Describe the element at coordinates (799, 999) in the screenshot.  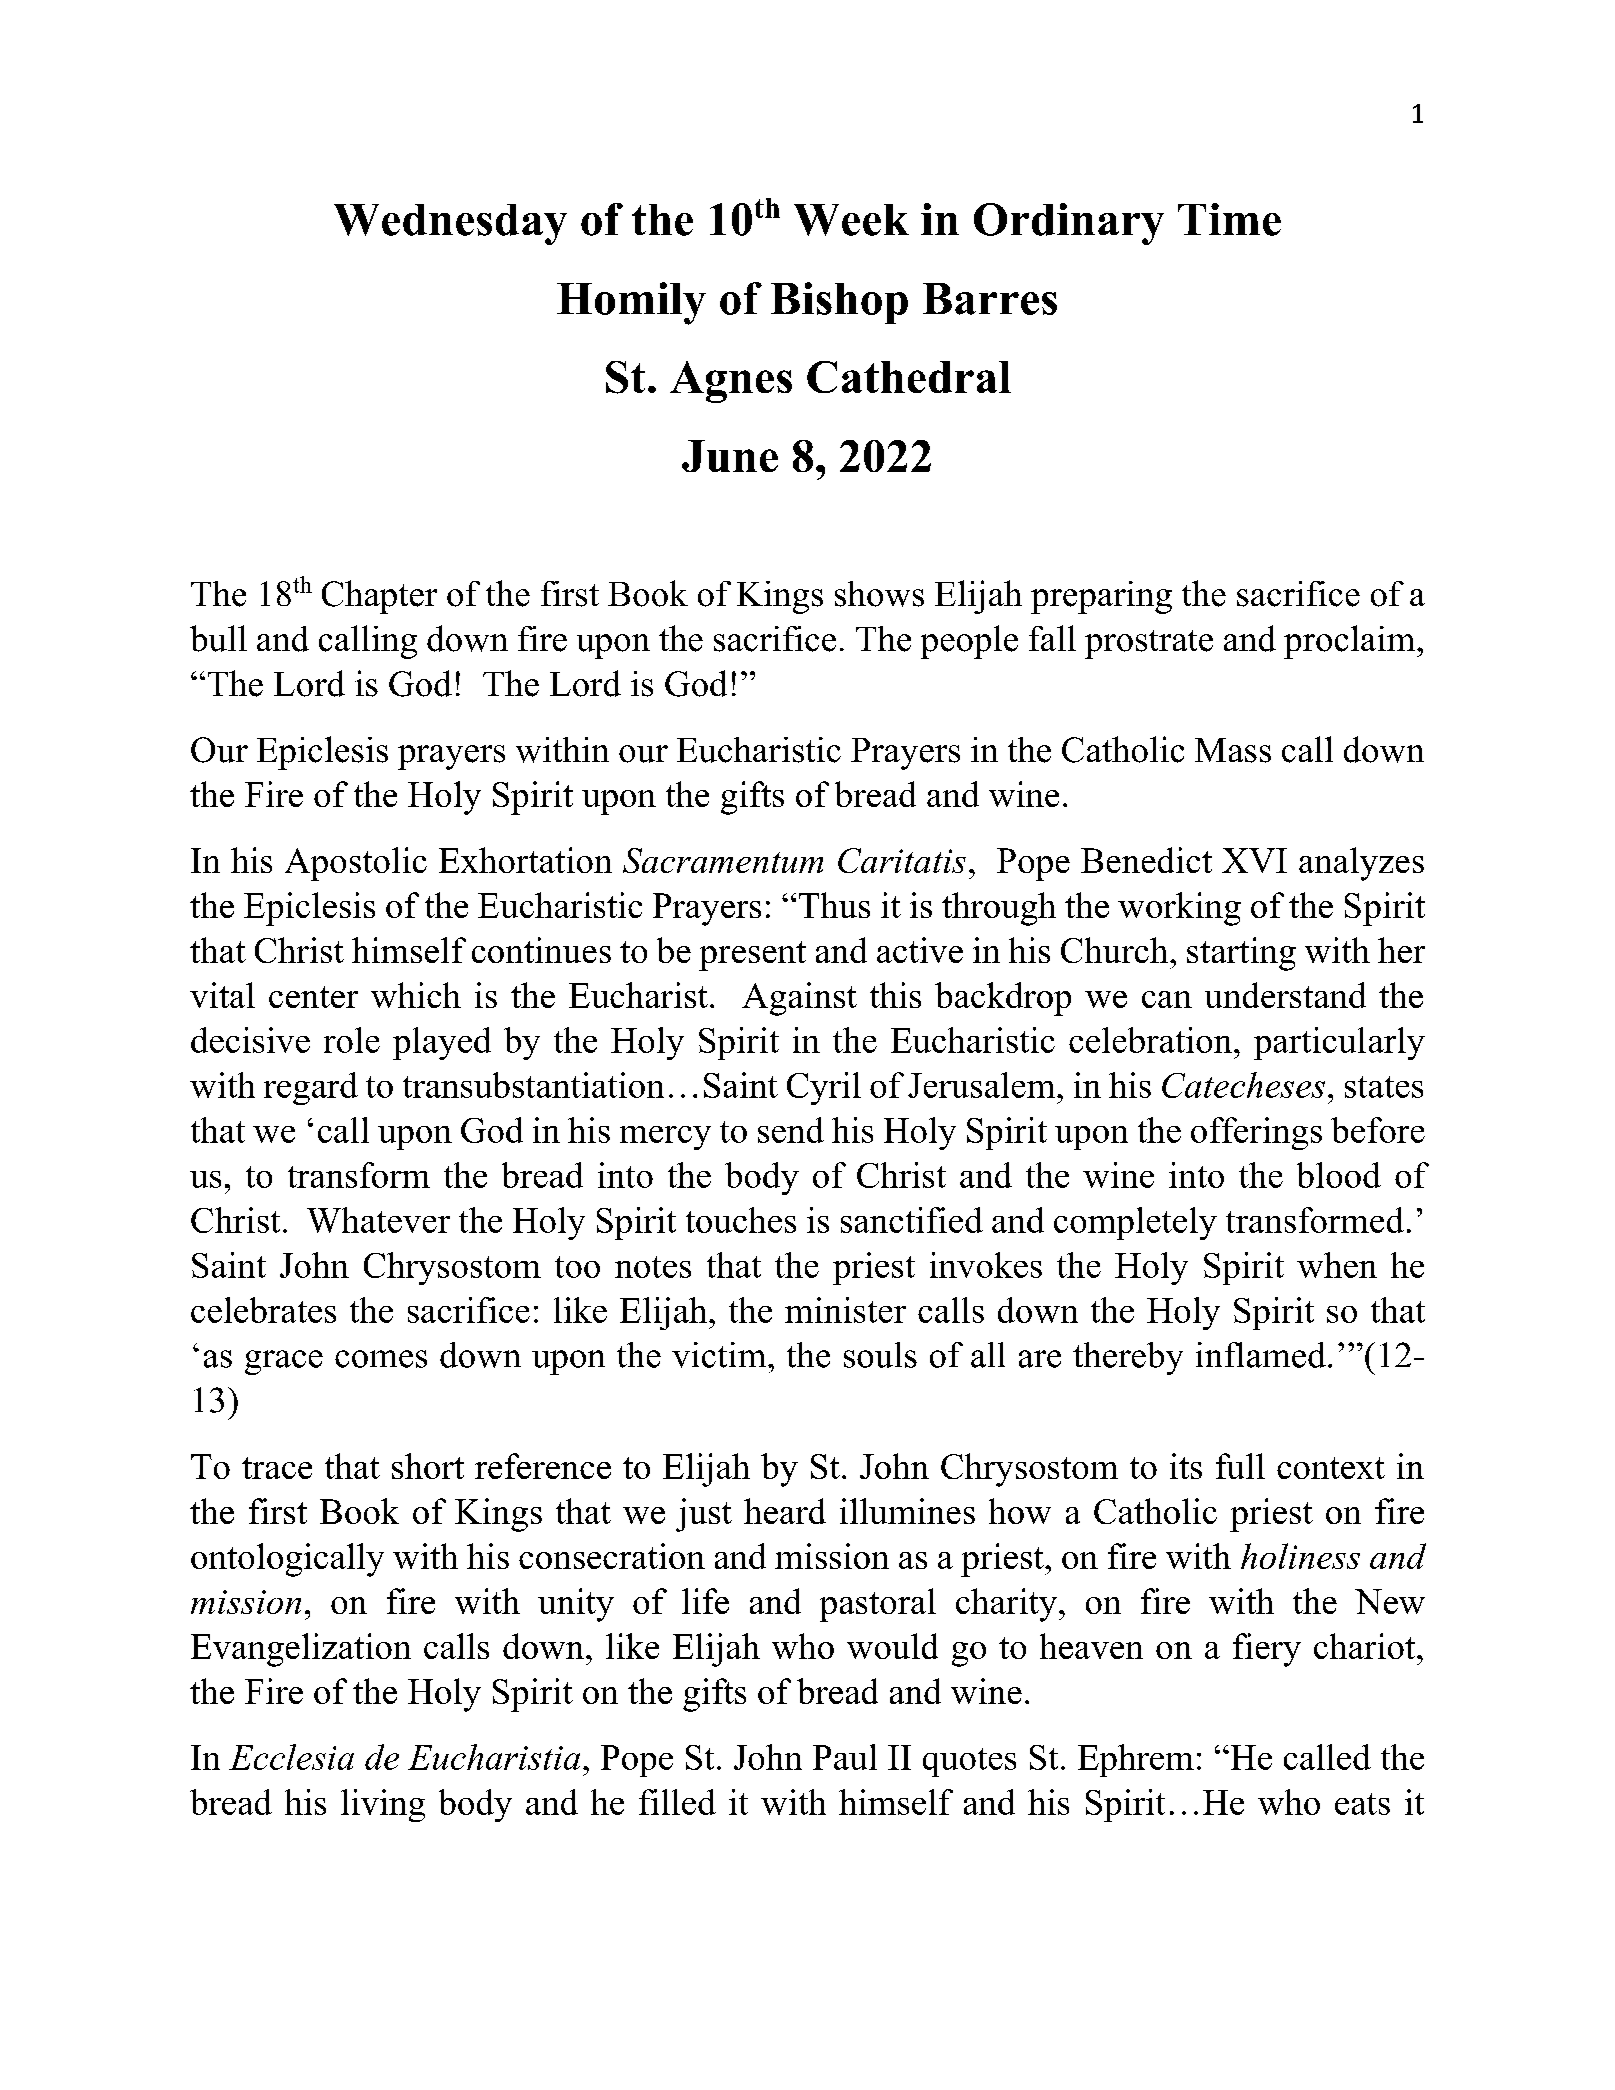
I see `Against` at that location.
